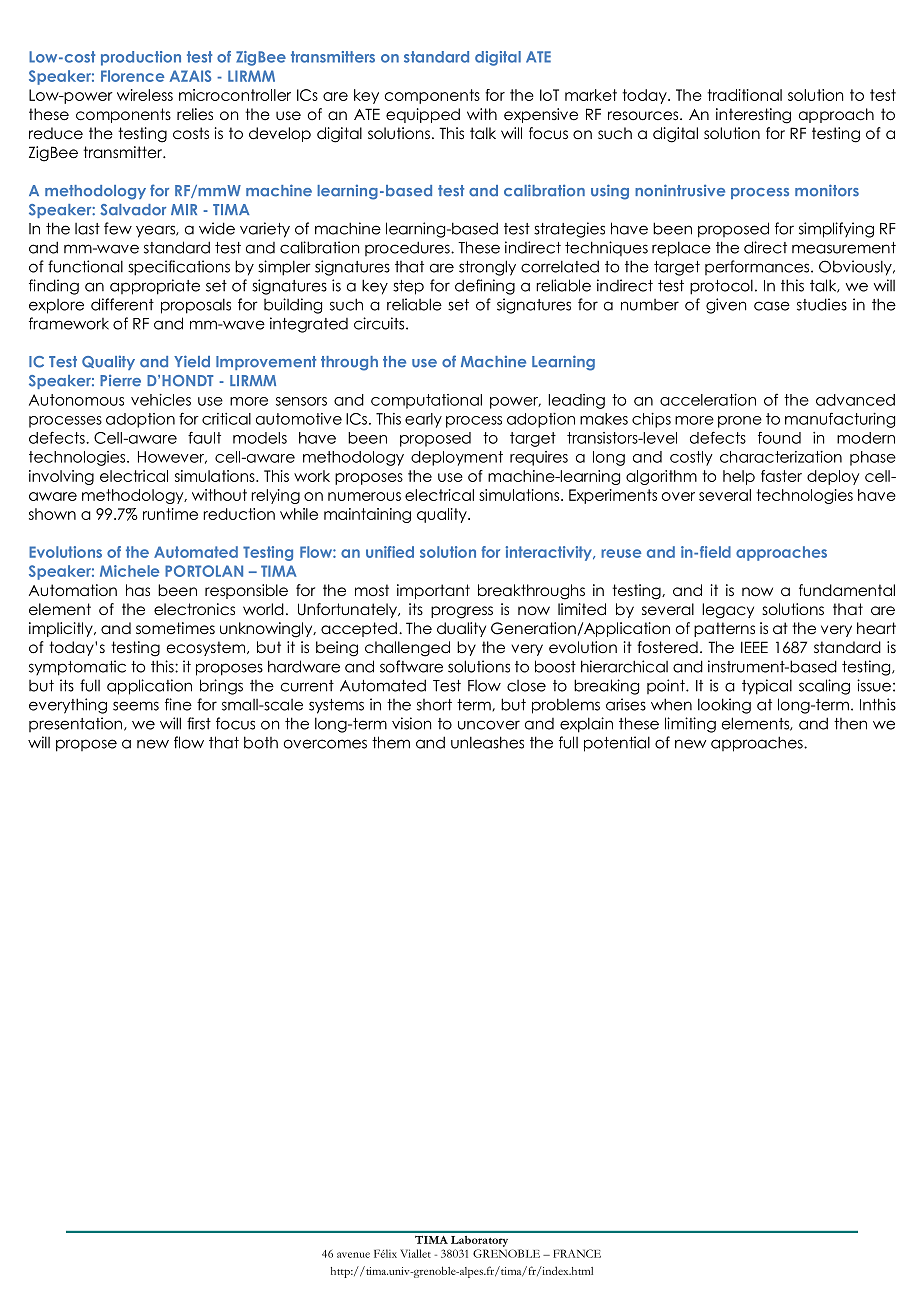 The image size is (924, 1308). Describe the element at coordinates (353, 1255) in the screenshot. I see `avenue` at that location.
